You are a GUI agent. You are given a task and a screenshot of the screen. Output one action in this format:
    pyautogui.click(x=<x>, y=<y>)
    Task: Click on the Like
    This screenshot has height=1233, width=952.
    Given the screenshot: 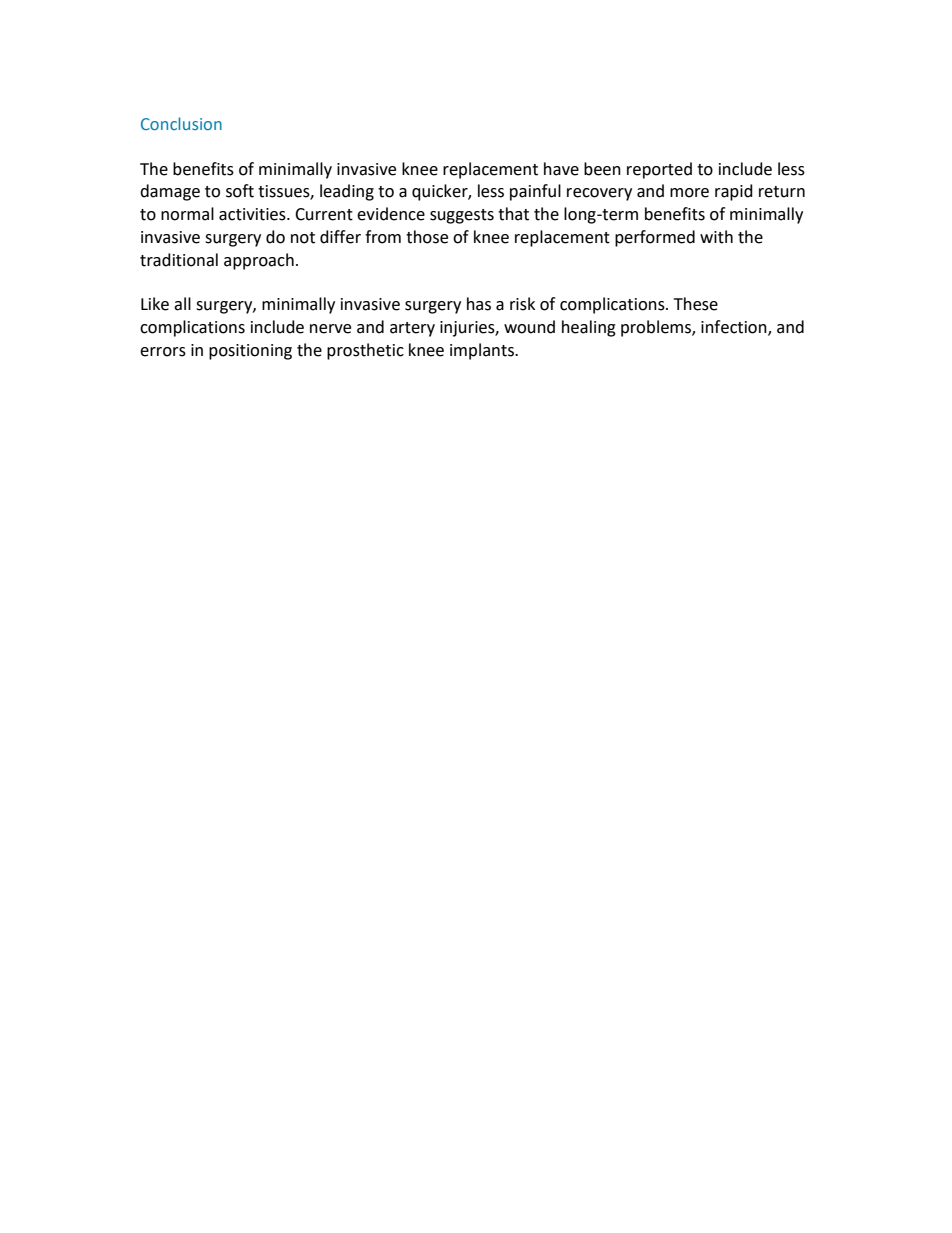 What is the action you would take?
    pyautogui.click(x=155, y=304)
